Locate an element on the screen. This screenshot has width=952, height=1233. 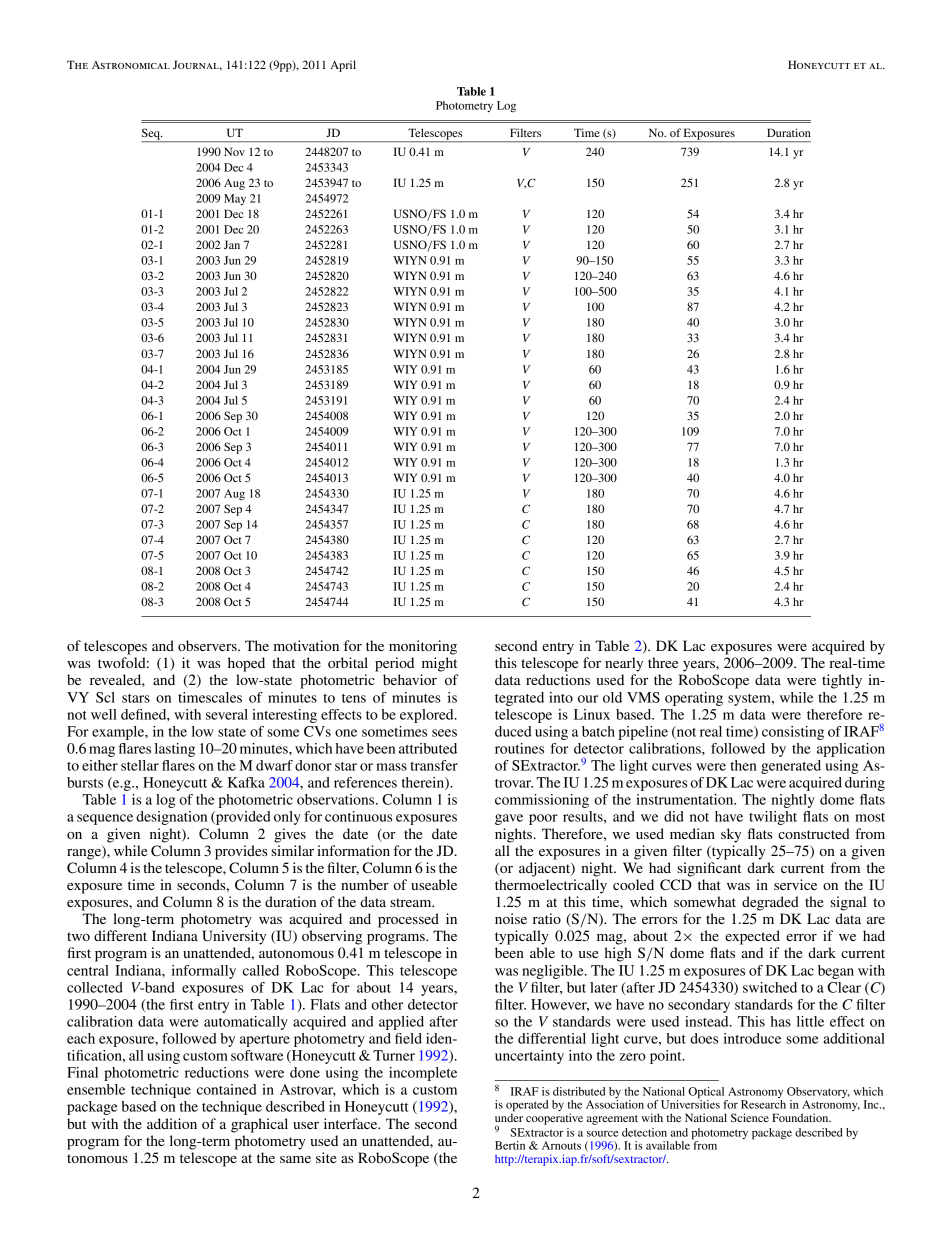
April is located at coordinates (343, 66).
